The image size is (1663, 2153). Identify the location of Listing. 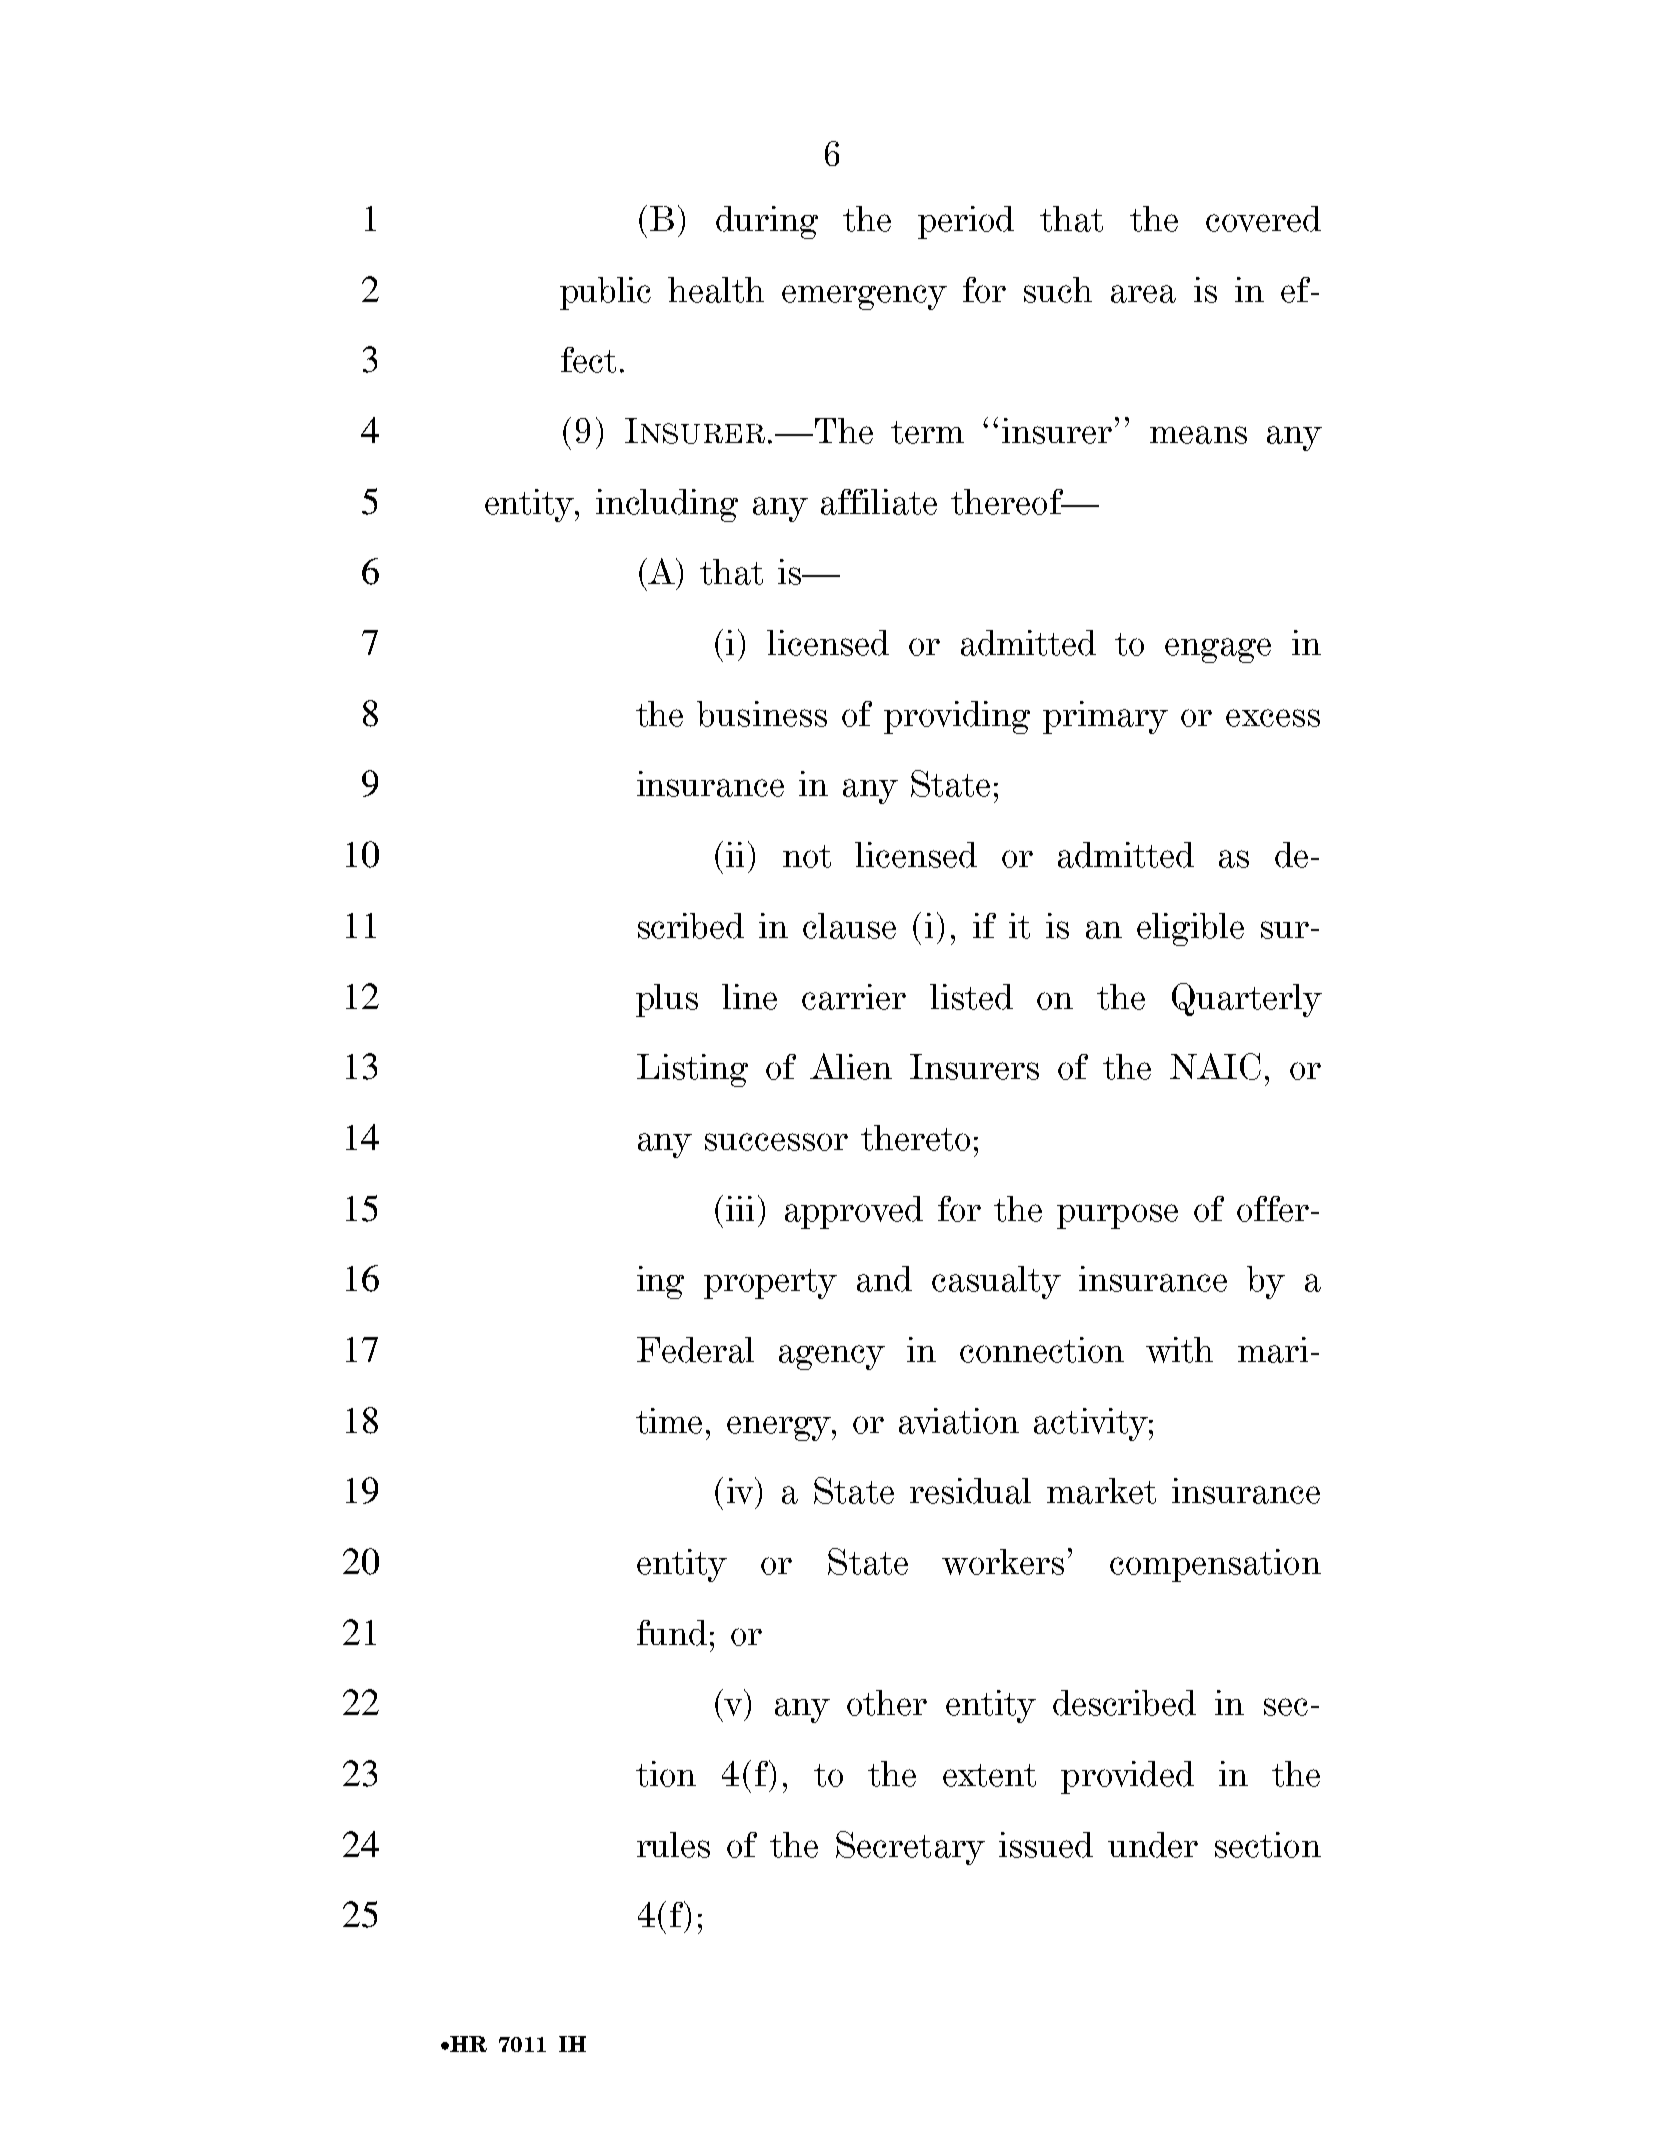
(692, 1070).
